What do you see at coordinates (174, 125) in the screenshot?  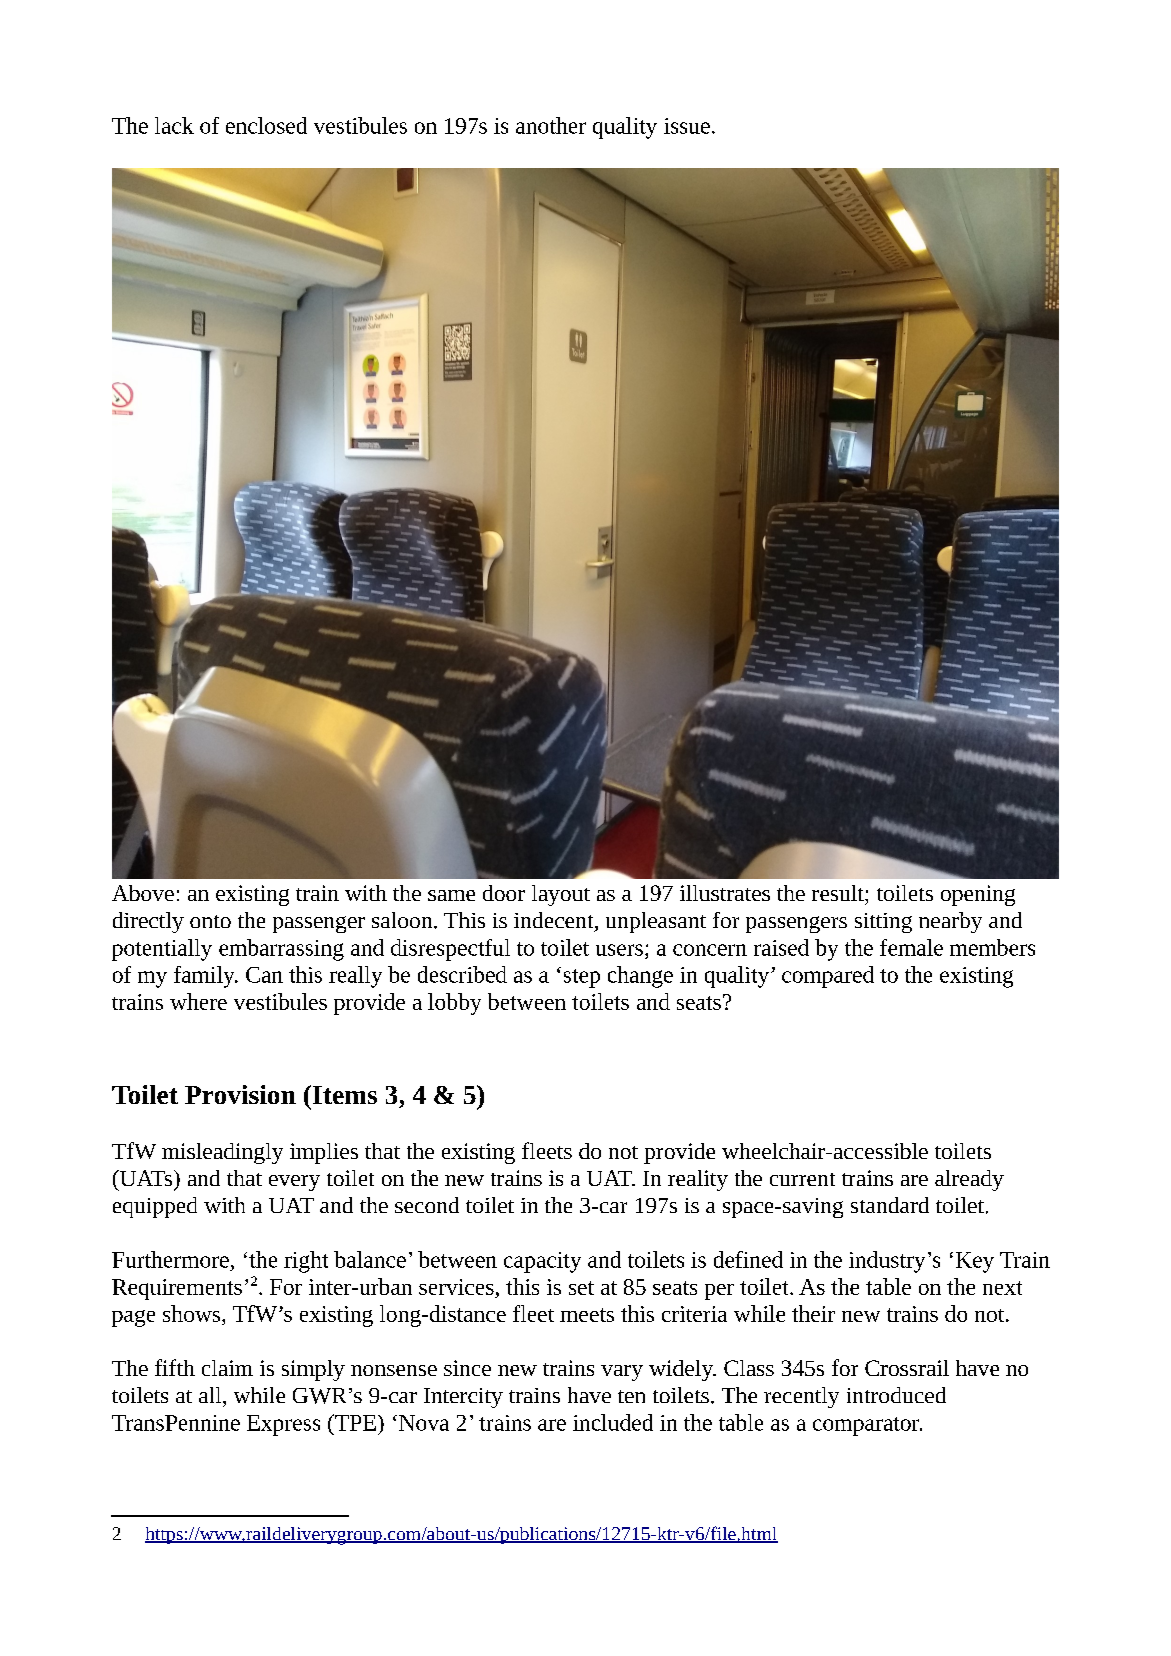 I see `lack` at bounding box center [174, 125].
